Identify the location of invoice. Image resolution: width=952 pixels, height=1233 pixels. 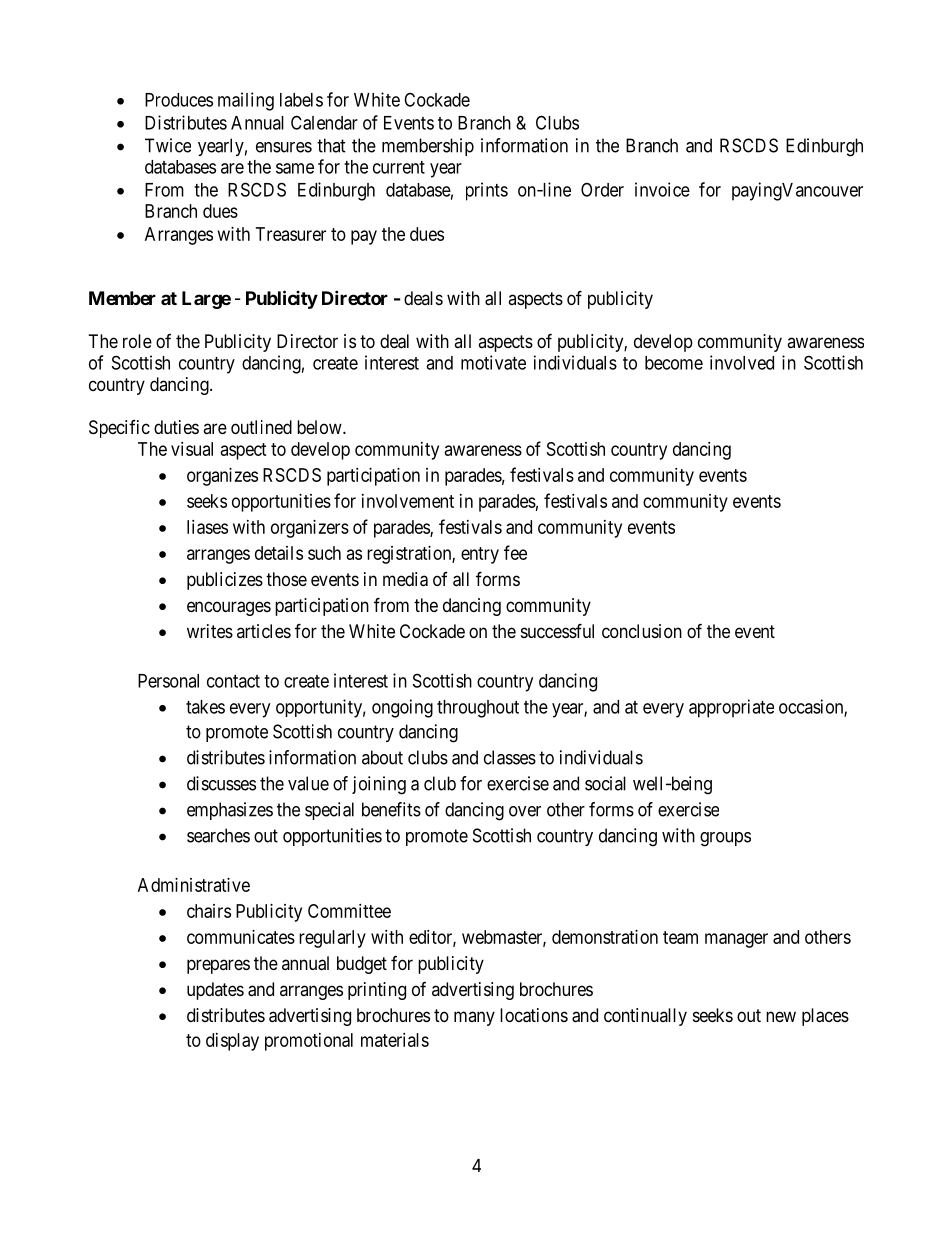
(662, 189).
